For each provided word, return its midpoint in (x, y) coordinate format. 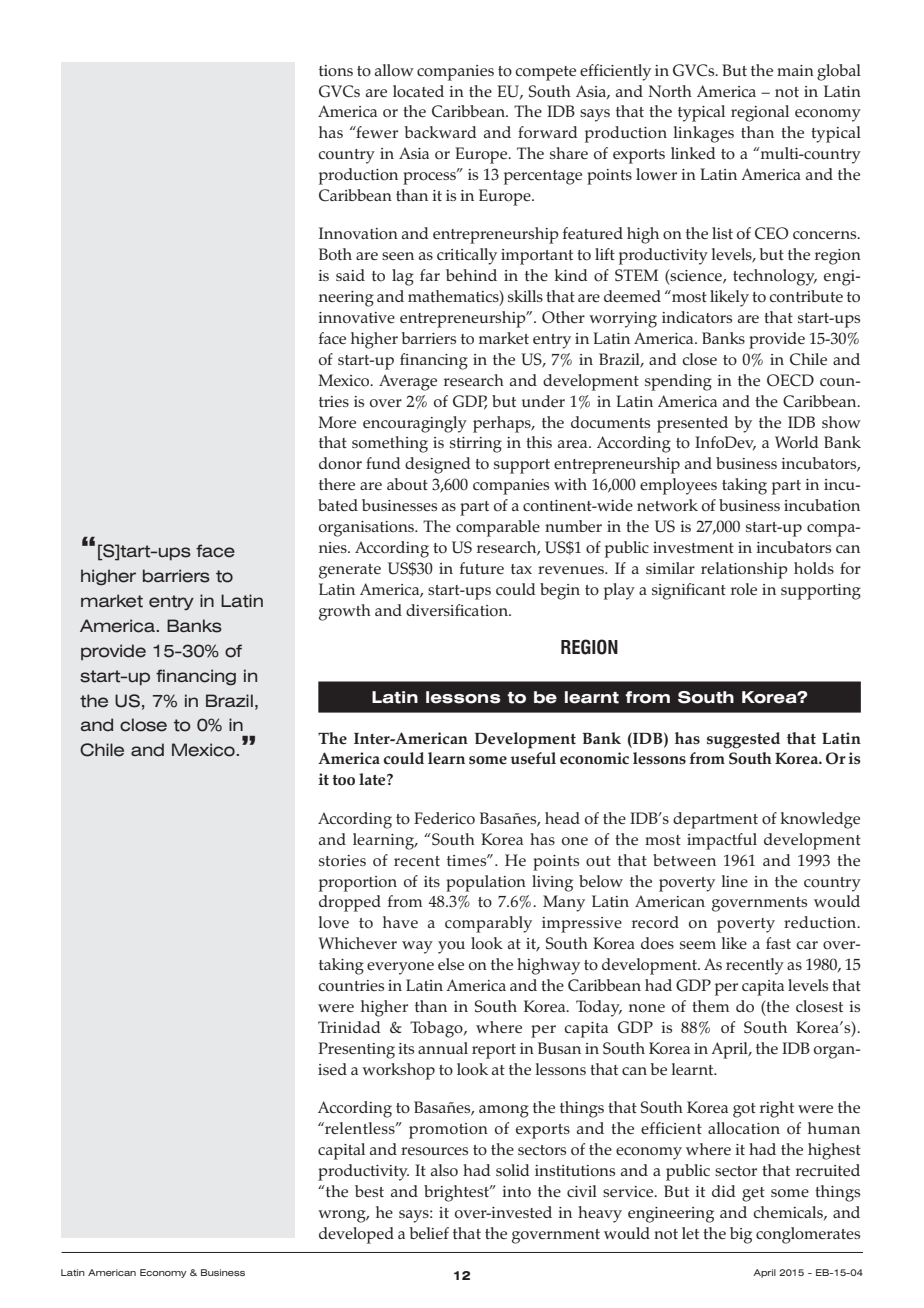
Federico (444, 818)
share (569, 153)
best (369, 1191)
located (418, 91)
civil (582, 1191)
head (562, 818)
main (795, 70)
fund (383, 463)
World (797, 442)
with (570, 484)
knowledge (820, 820)
